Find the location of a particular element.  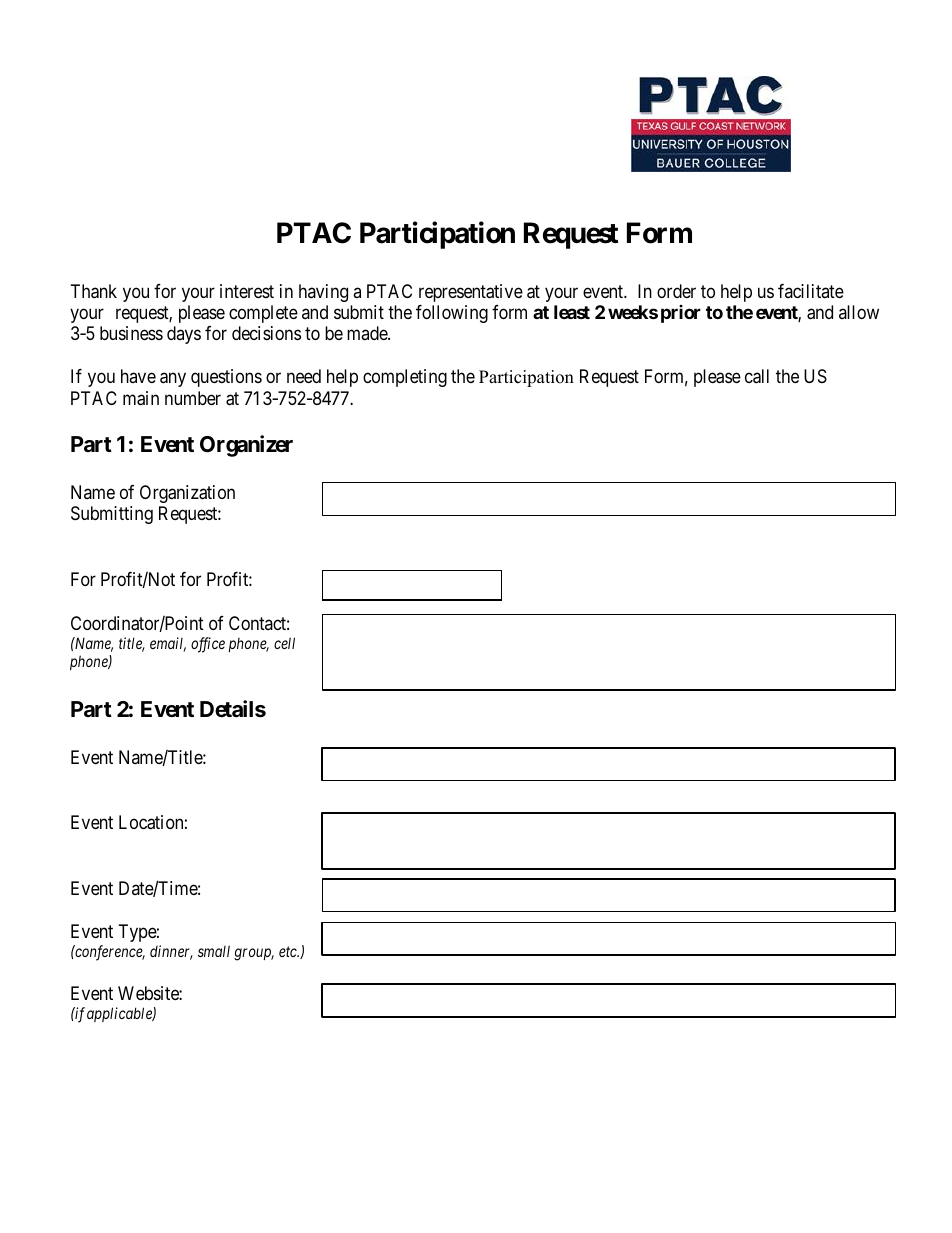

facilitate is located at coordinates (811, 291).
